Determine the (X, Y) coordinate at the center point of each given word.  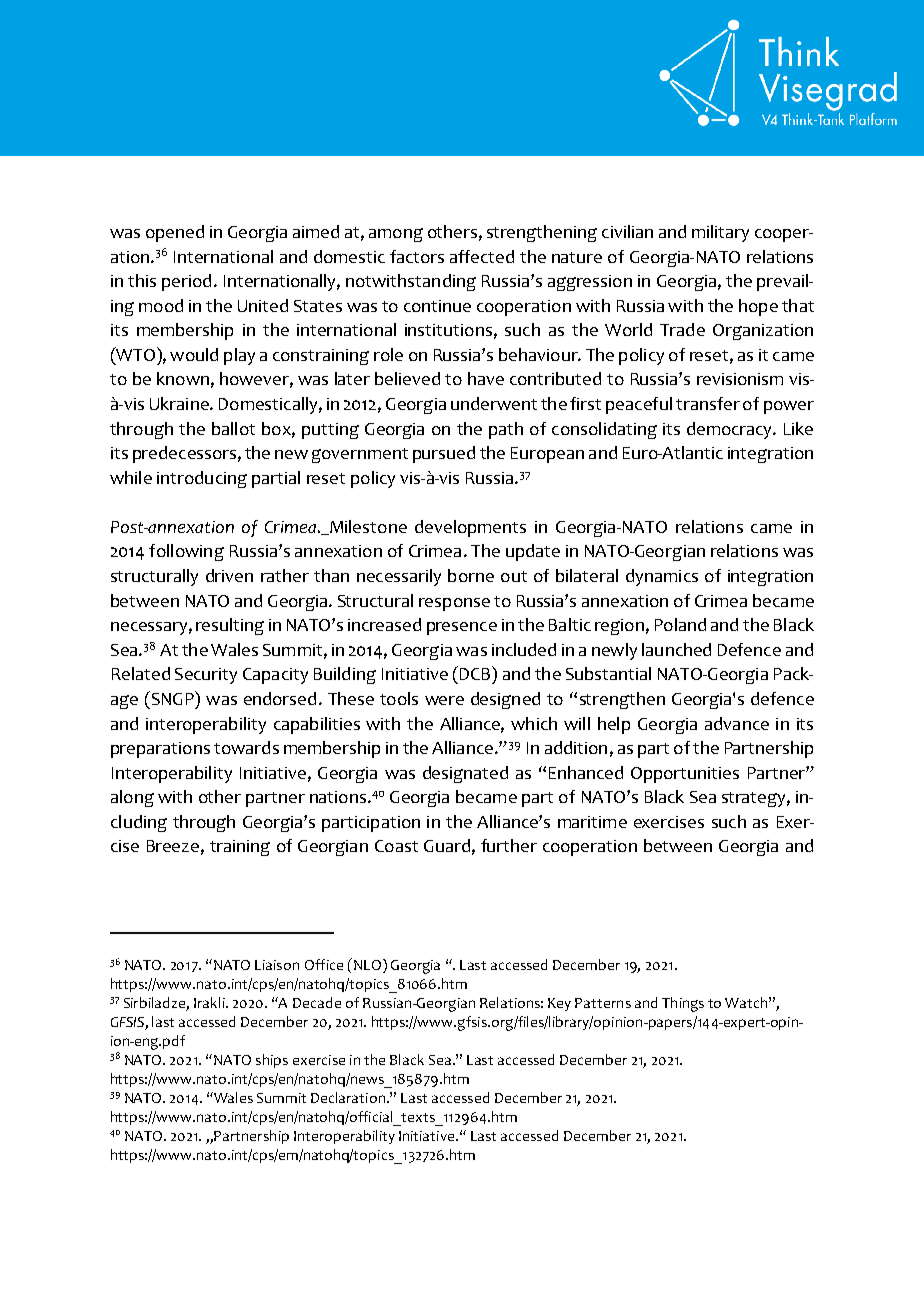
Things (683, 1004)
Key (559, 1004)
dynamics (662, 577)
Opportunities (685, 775)
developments (470, 528)
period (186, 282)
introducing (202, 479)
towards (246, 747)
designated (465, 774)
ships (272, 1061)
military (720, 233)
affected (482, 256)
